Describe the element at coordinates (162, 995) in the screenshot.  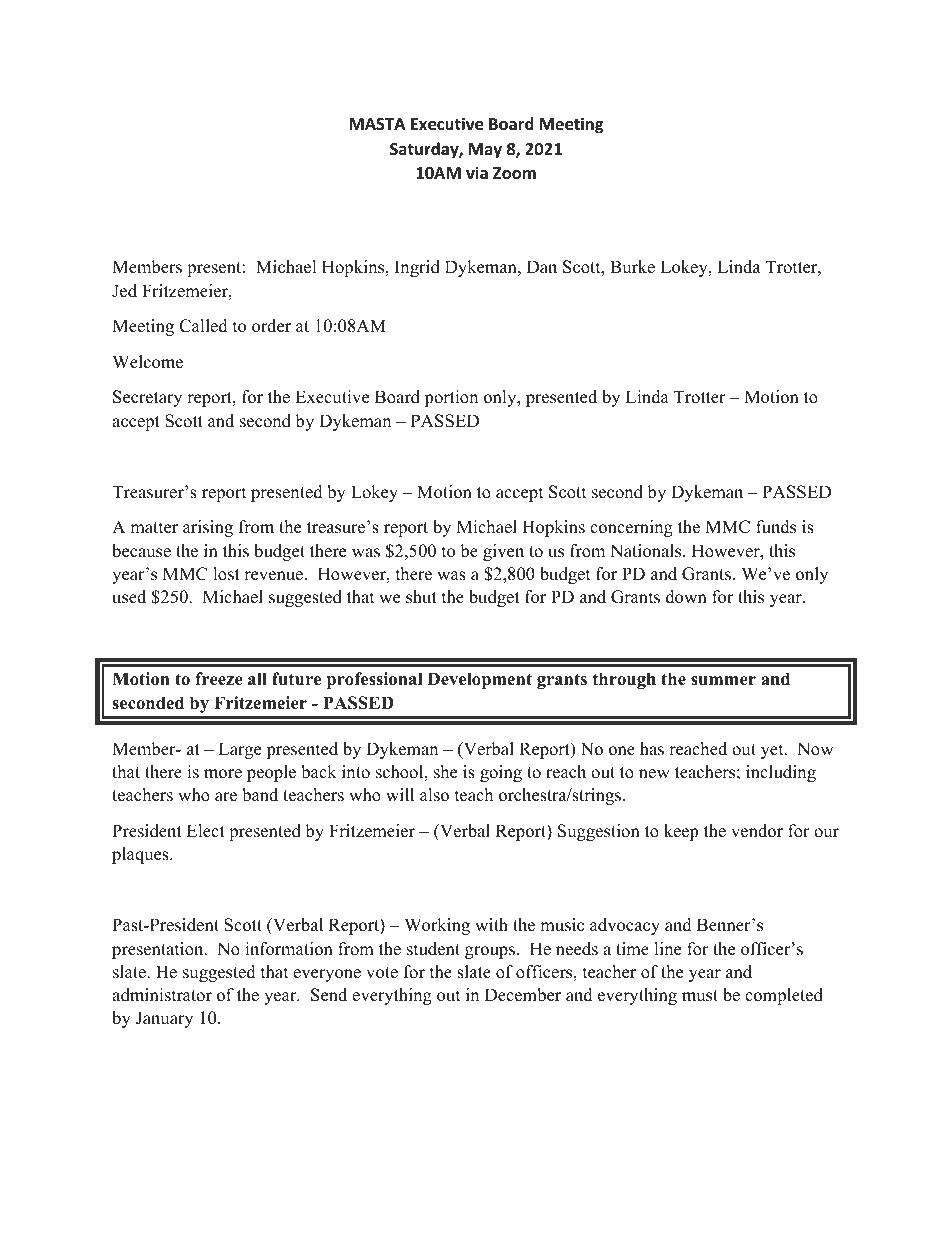
I see `administrator` at that location.
